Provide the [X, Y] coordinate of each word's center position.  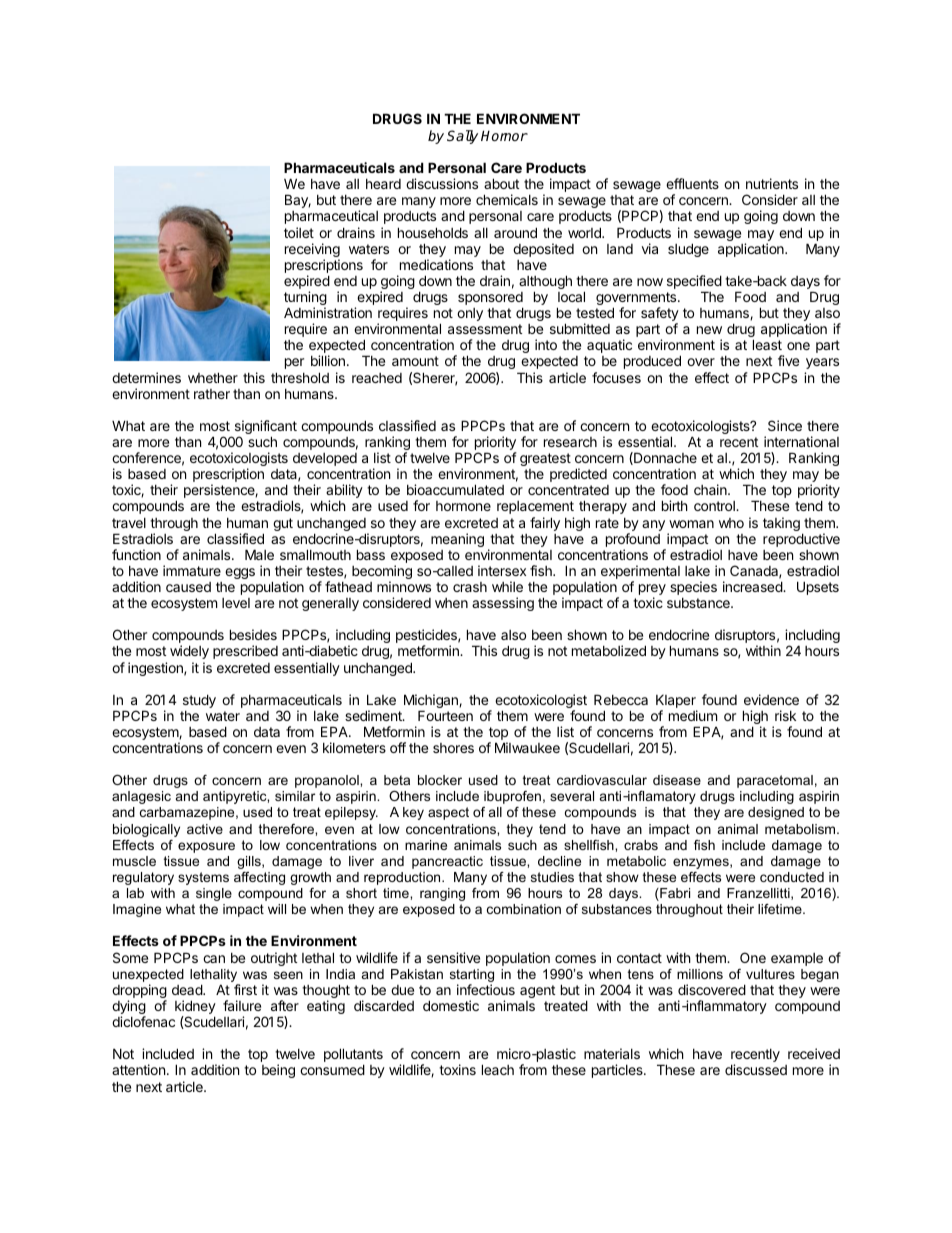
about [501, 183]
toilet [299, 232]
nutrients [772, 183]
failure [242, 1005]
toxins [457, 1069]
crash [470, 587]
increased [753, 586]
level [236, 603]
